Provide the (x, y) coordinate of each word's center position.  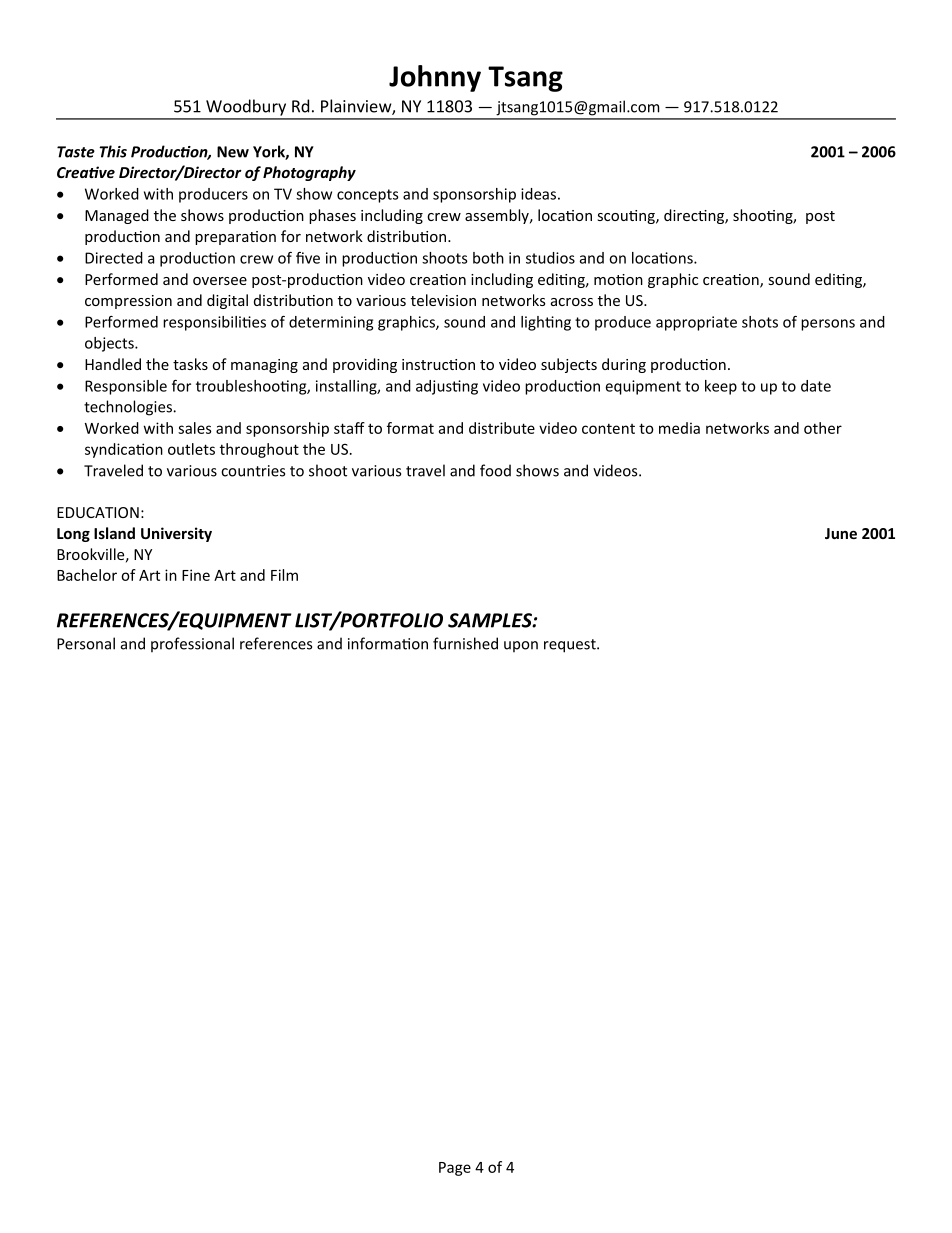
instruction (438, 364)
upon (521, 646)
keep (721, 387)
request (571, 646)
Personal (86, 643)
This (113, 151)
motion (618, 279)
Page (455, 1169)
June (841, 533)
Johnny (435, 78)
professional (192, 644)
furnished (465, 643)
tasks (190, 364)
